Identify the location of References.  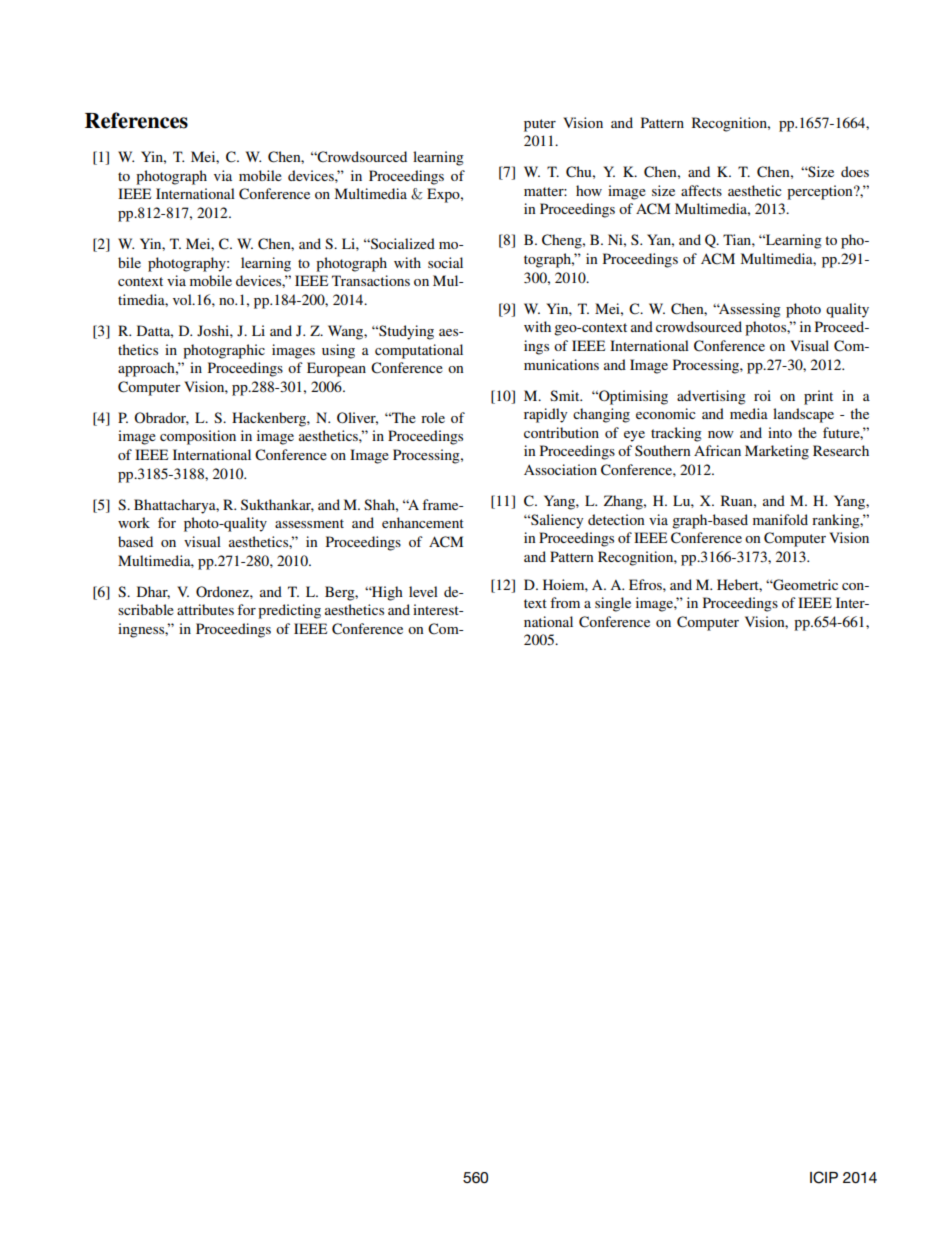
(136, 120).
